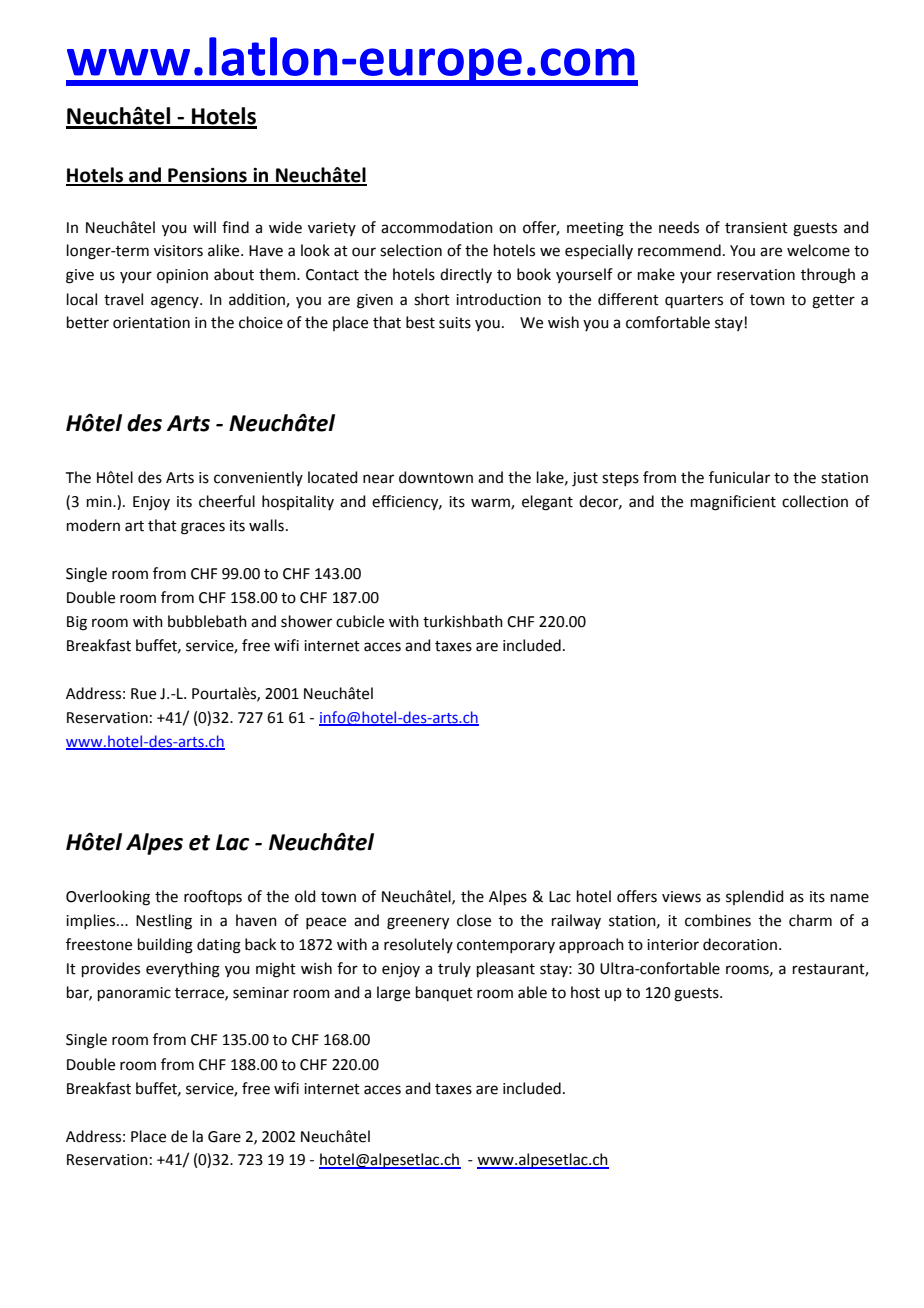 The image size is (924, 1308). I want to click on transient, so click(756, 228).
